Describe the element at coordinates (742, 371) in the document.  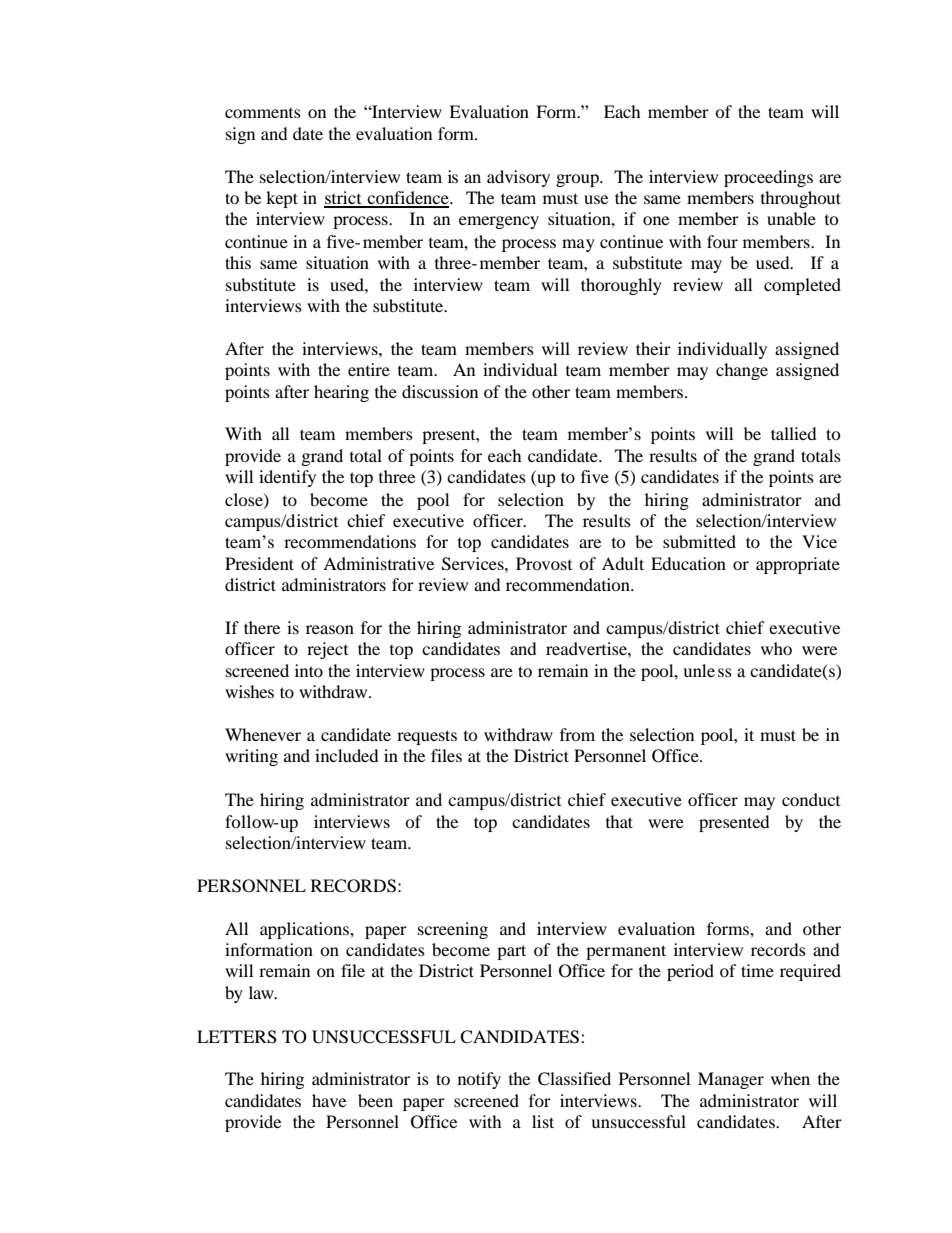
I see `change` at that location.
